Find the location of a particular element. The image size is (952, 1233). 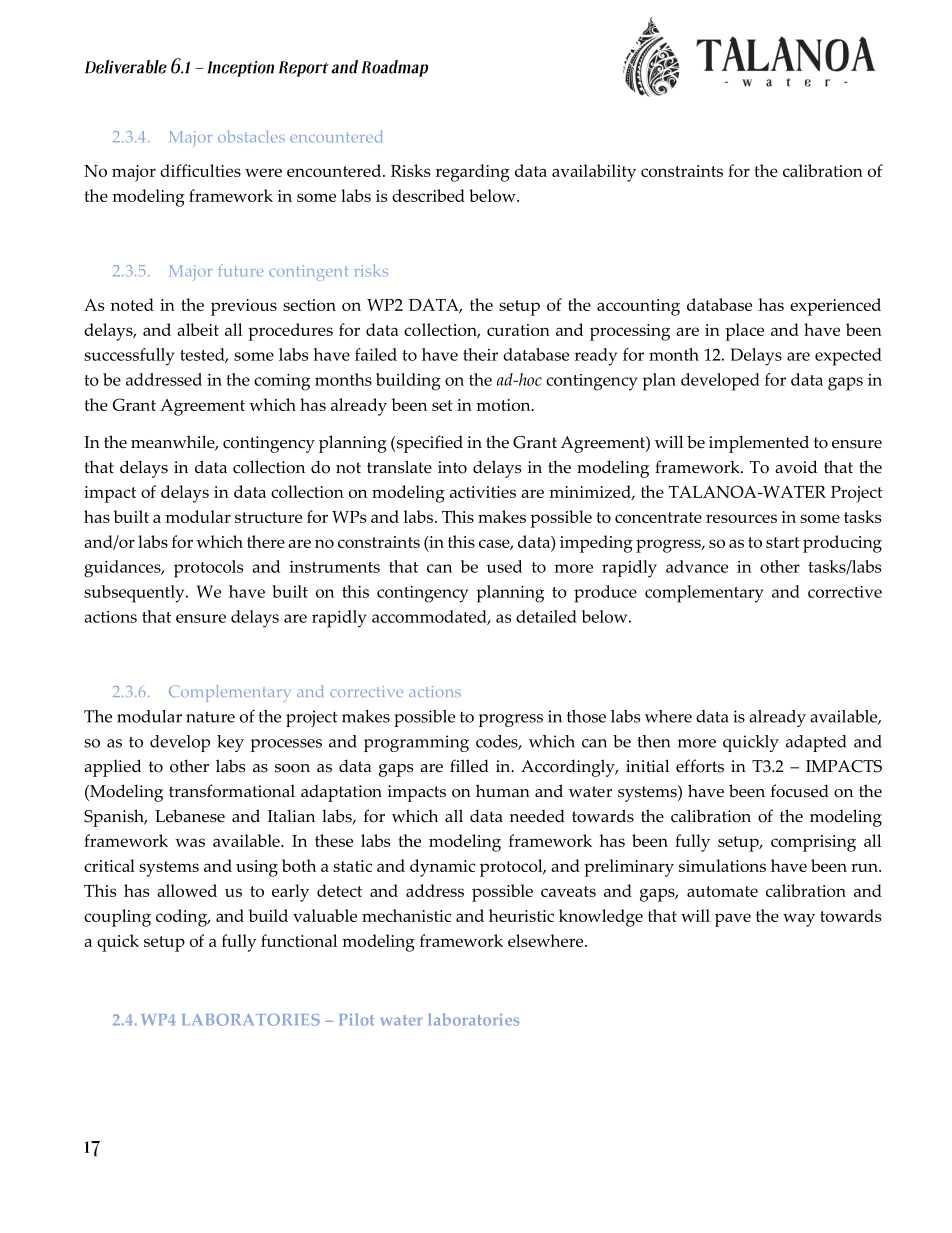

regarding is located at coordinates (473, 173).
